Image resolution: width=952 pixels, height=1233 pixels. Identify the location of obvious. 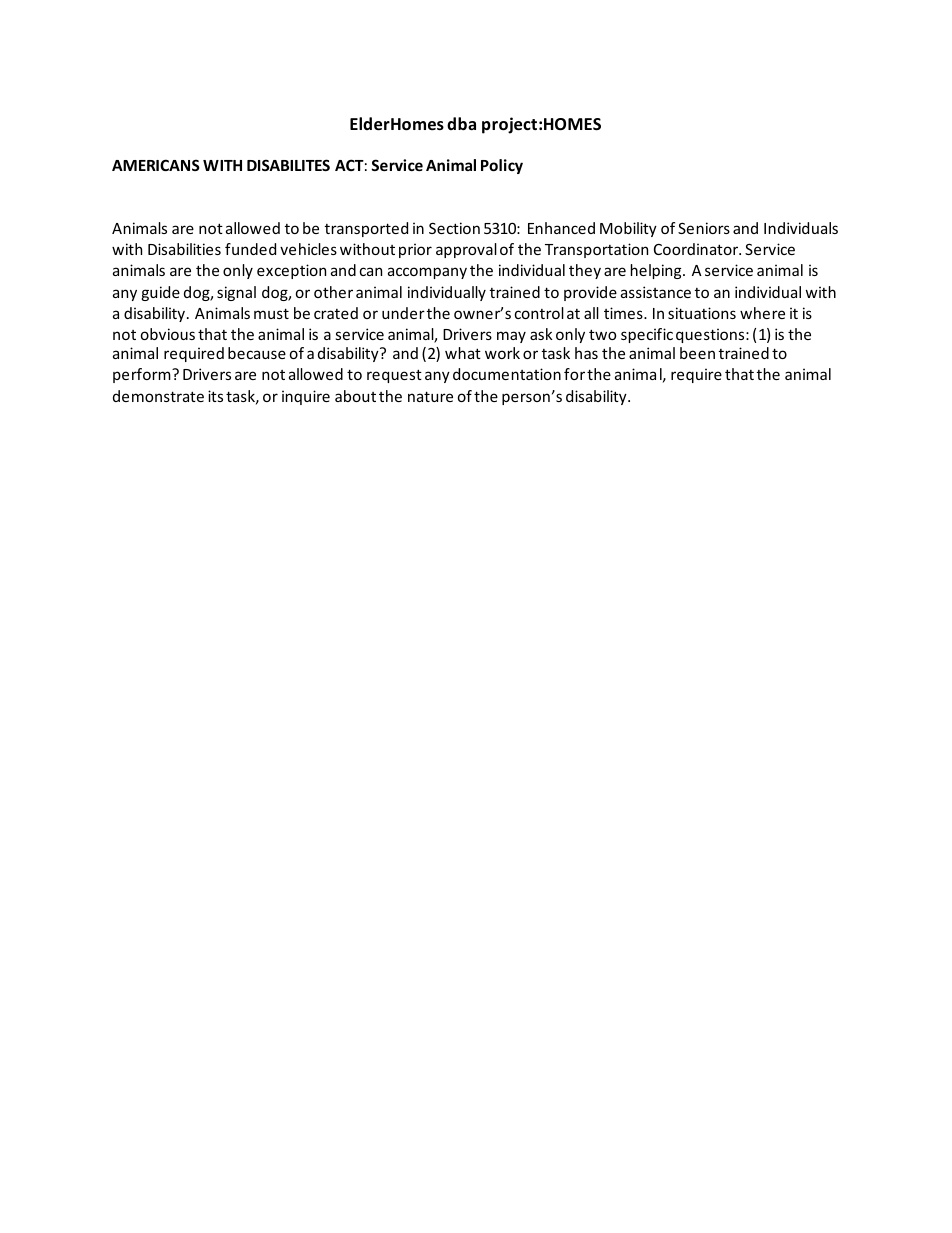
(168, 334).
